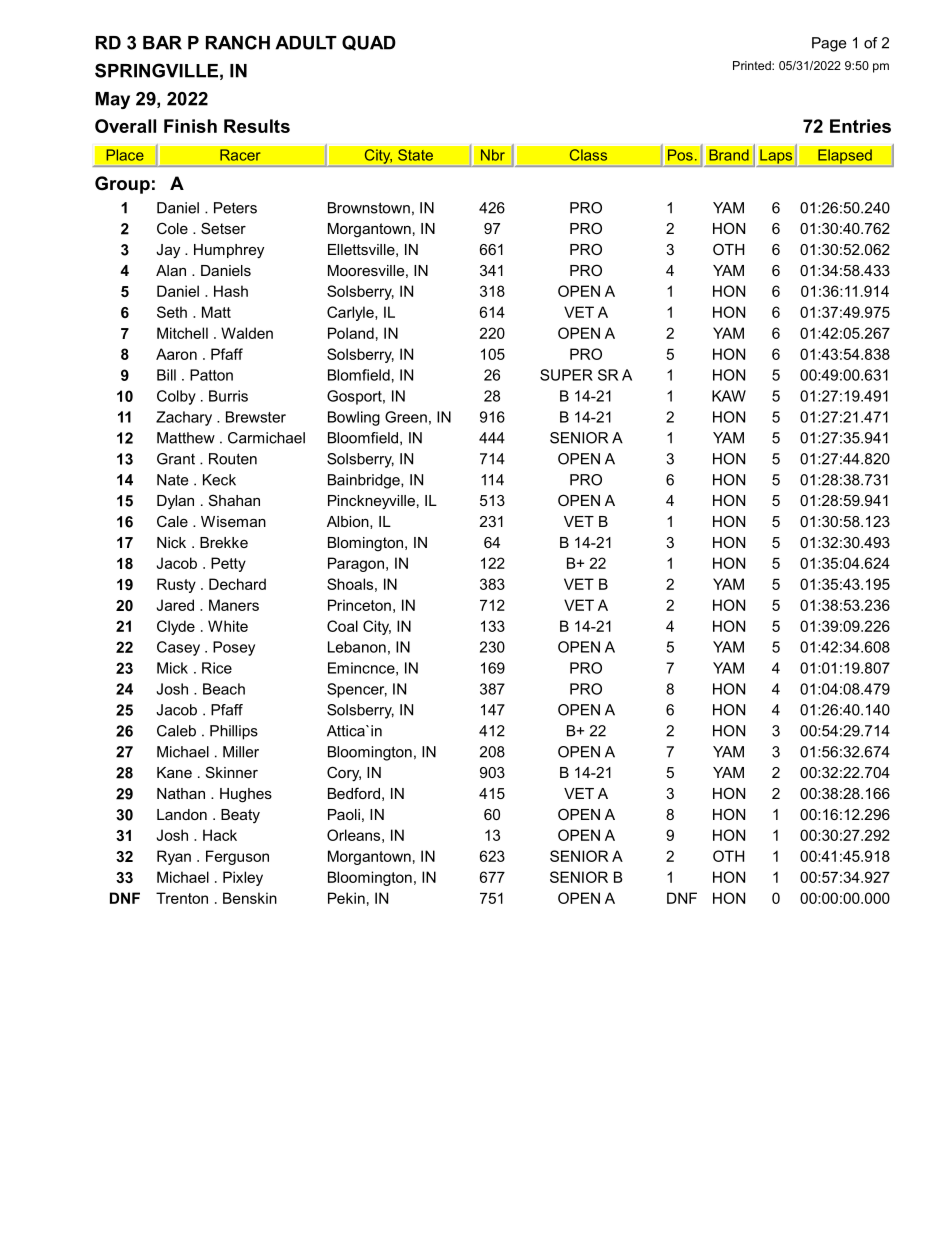 The image size is (952, 1233). I want to click on Pekin, so click(346, 898).
